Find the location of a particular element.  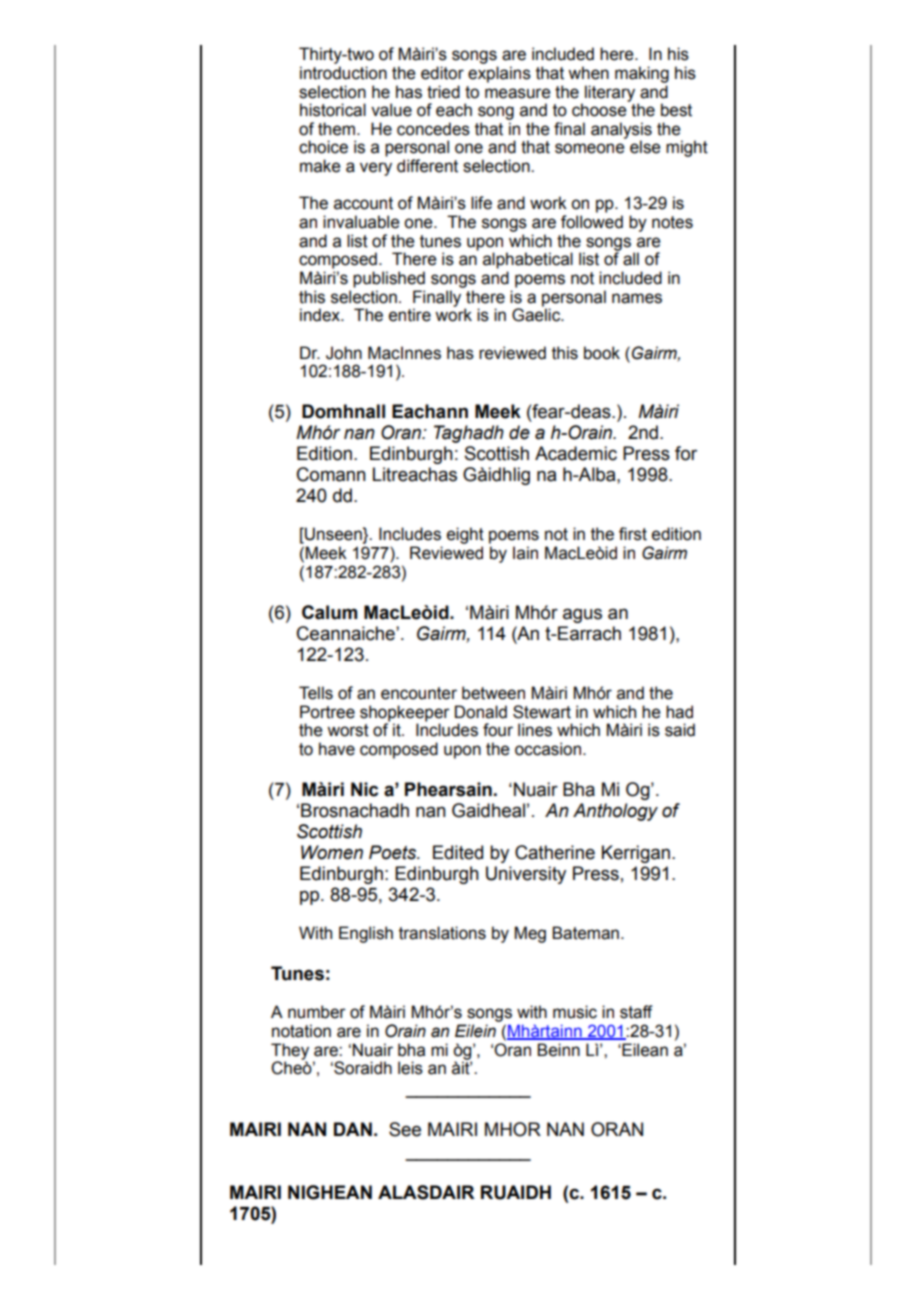

making is located at coordinates (642, 74).
